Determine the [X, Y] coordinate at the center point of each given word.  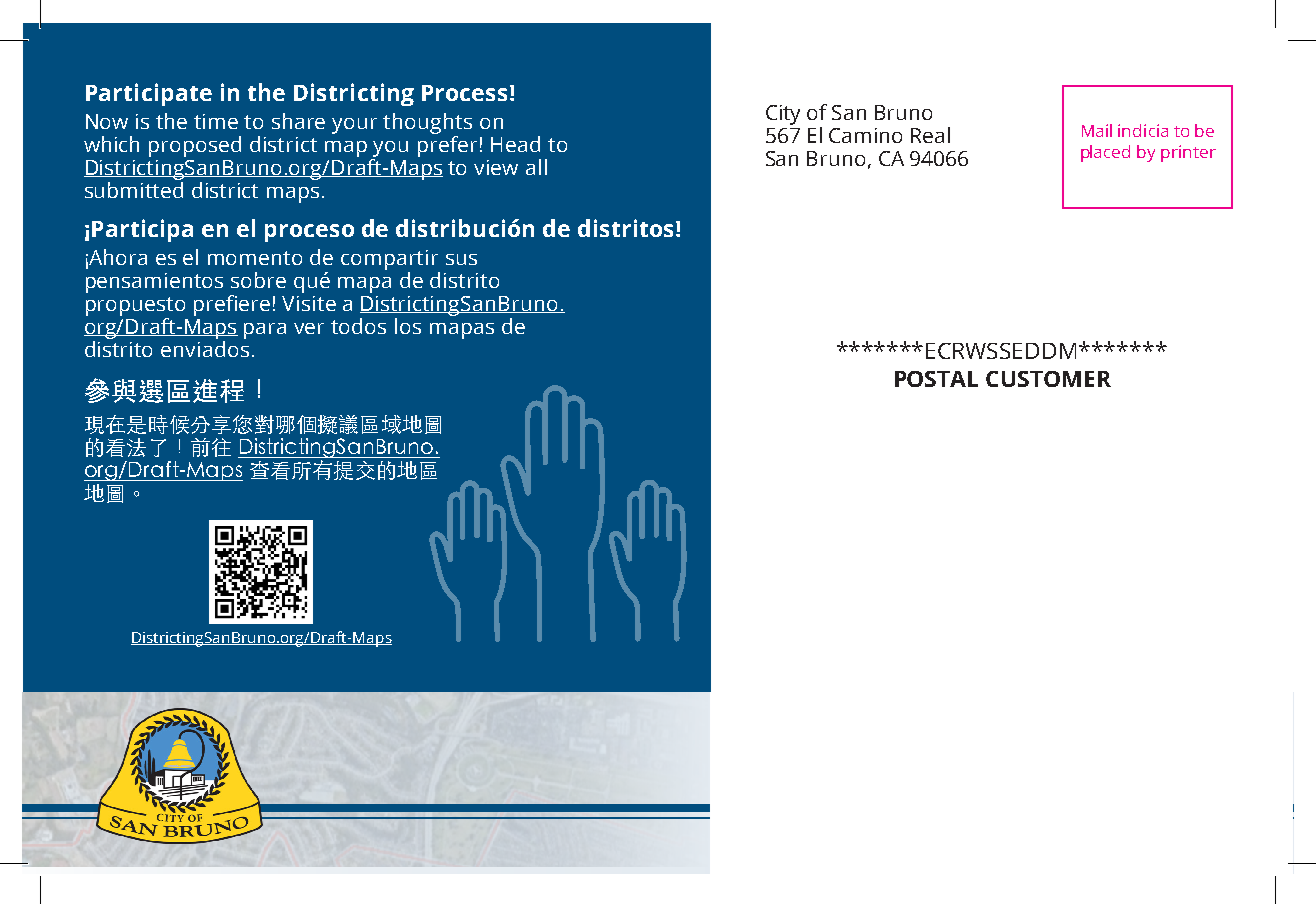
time [216, 121]
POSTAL [936, 379]
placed [1105, 153]
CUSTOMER [1048, 379]
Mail [1097, 130]
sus [461, 259]
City [783, 115]
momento [255, 258]
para [265, 331]
